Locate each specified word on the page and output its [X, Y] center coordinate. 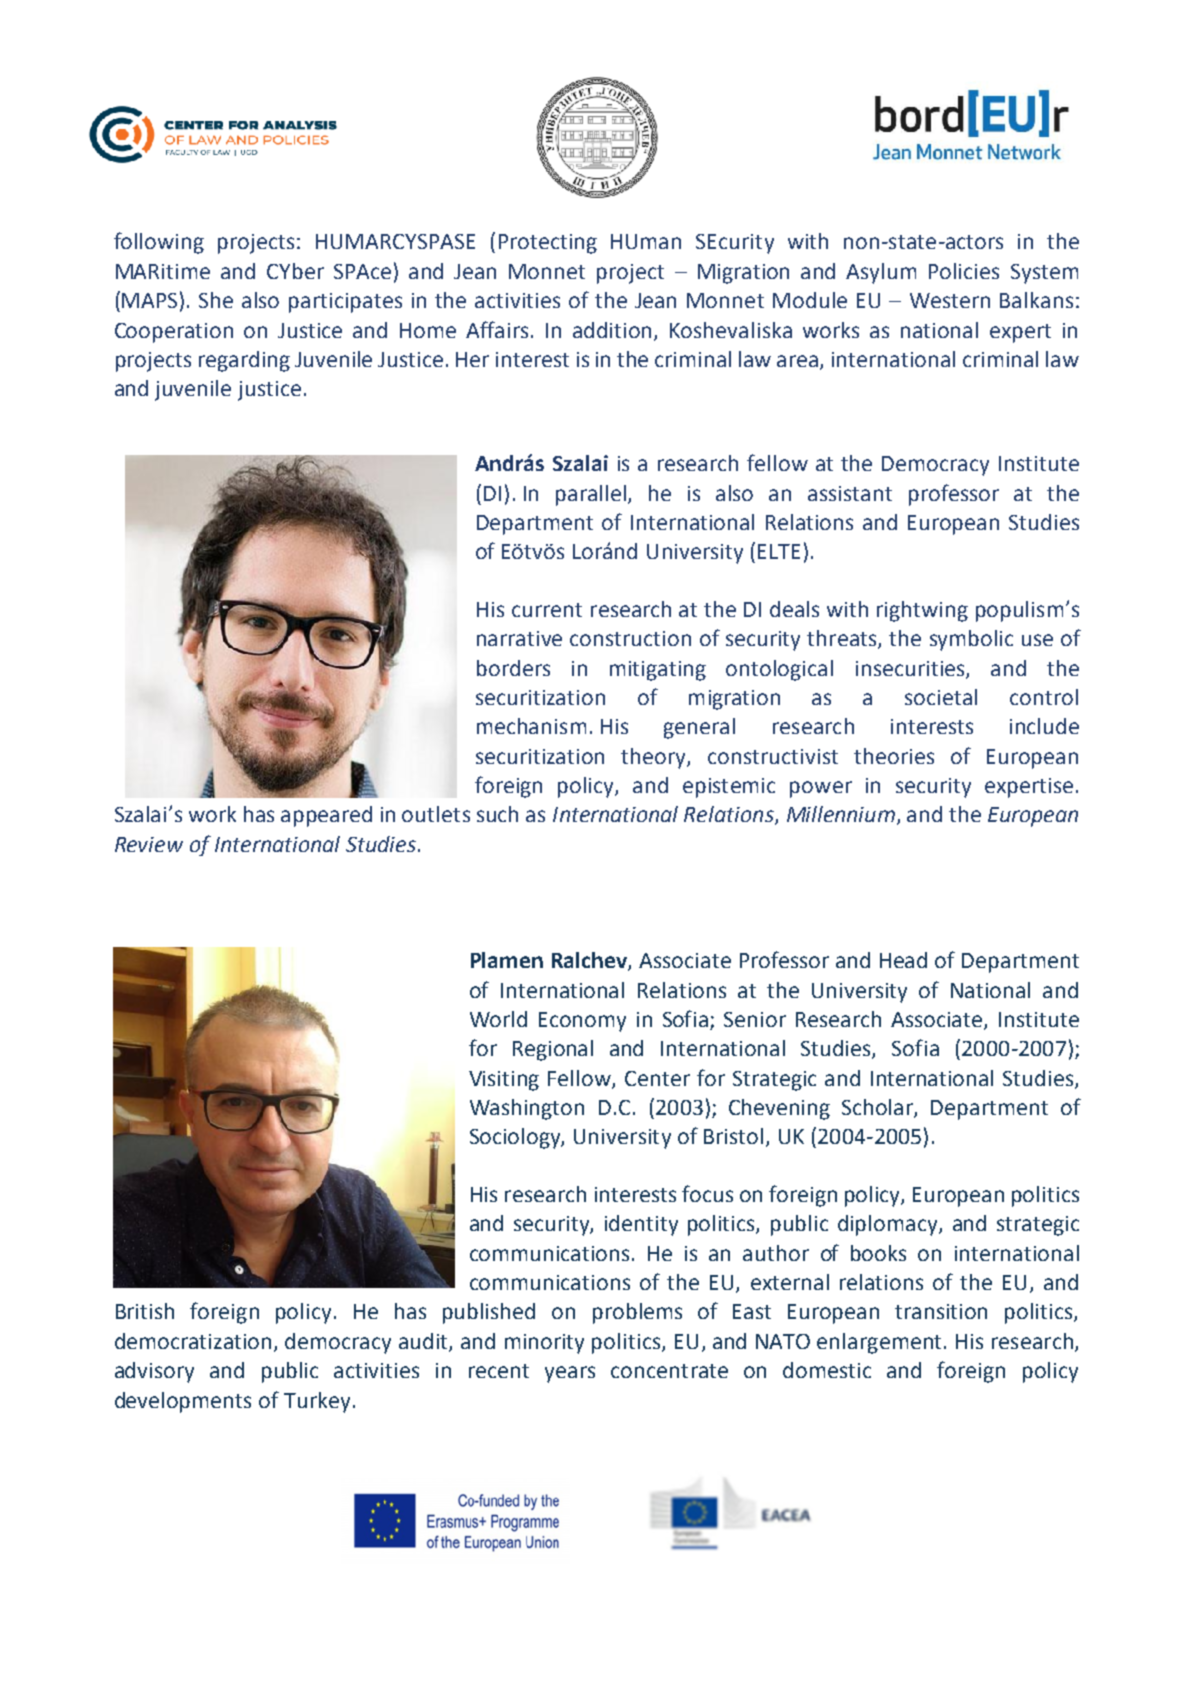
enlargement [879, 1343]
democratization [195, 1342]
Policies [964, 271]
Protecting [548, 244]
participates [345, 303]
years [570, 1374]
